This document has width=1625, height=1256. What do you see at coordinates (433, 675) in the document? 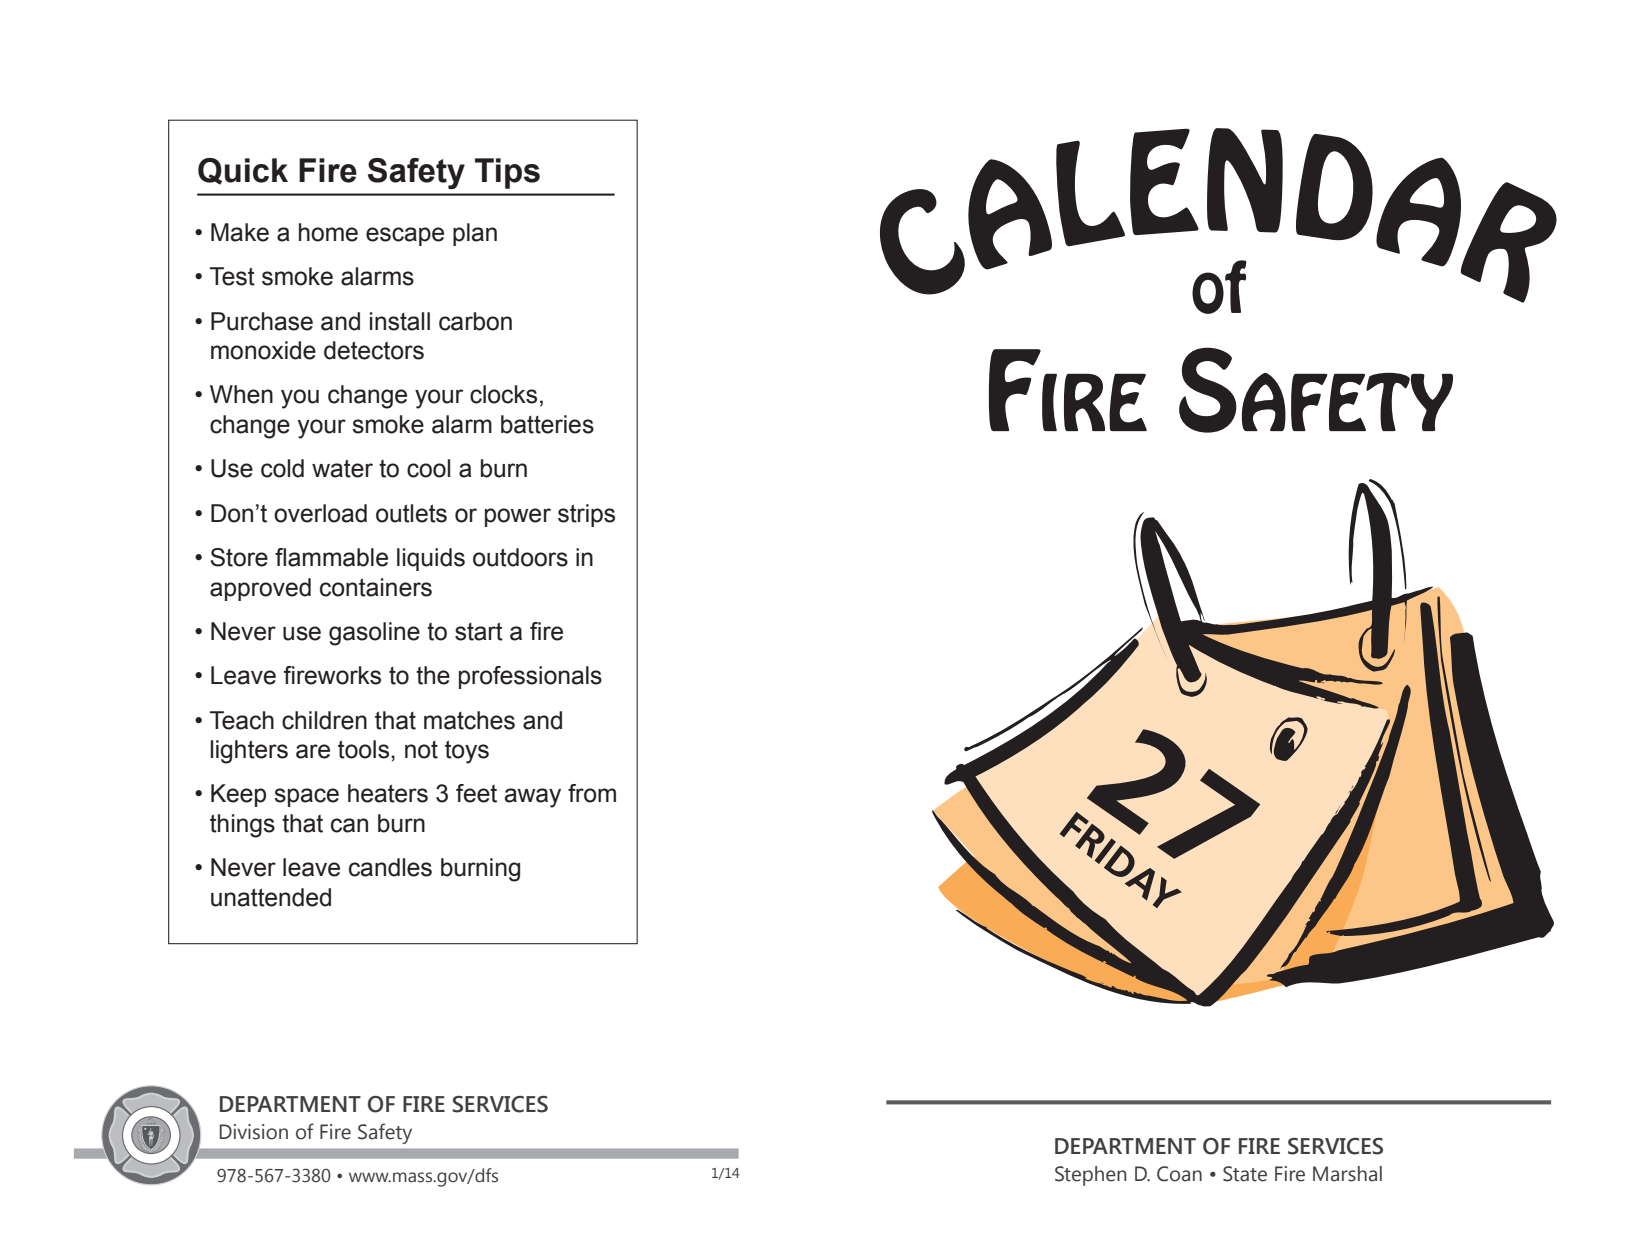
I see `the` at bounding box center [433, 675].
